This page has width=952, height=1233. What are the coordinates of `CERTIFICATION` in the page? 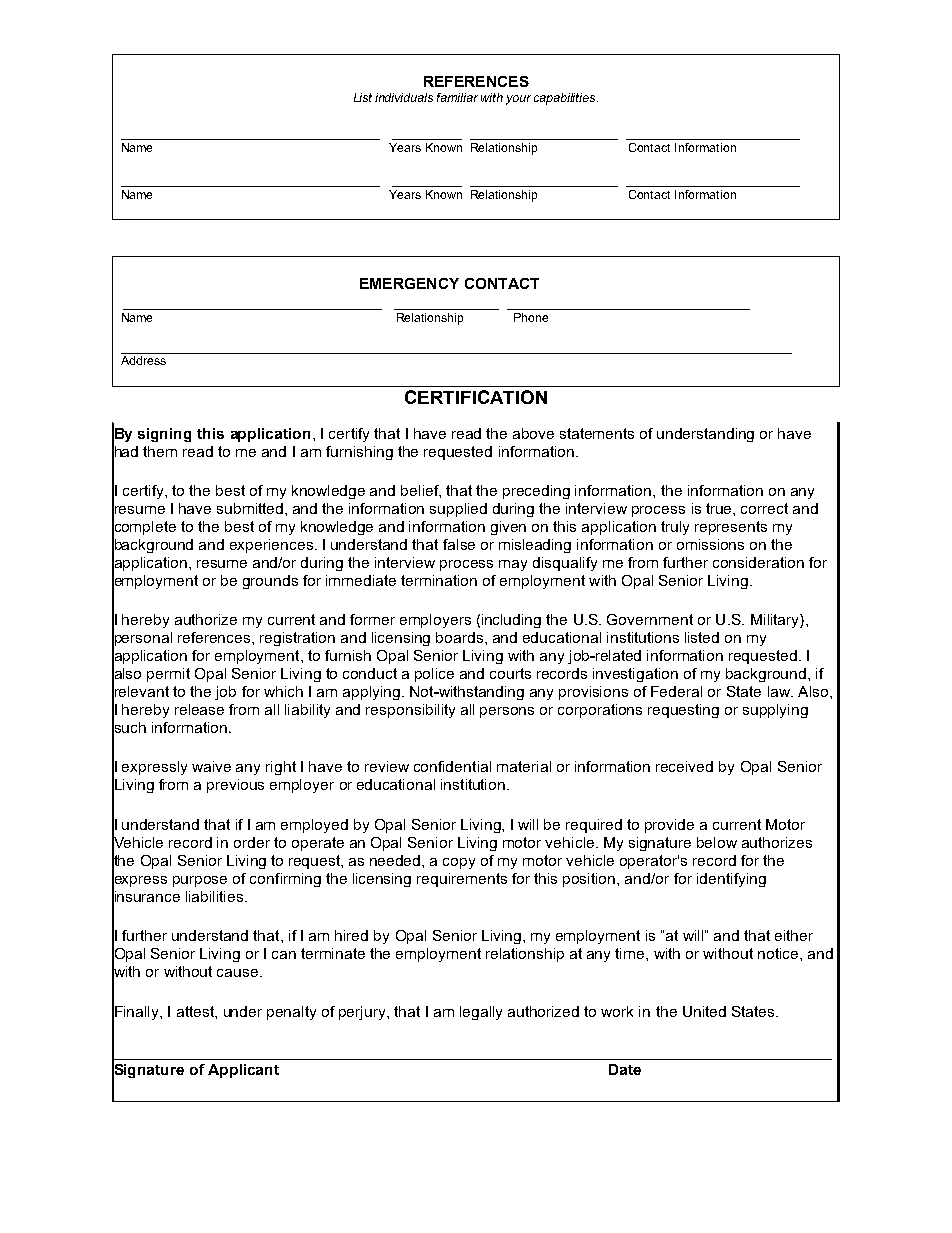 It's located at (476, 397).
